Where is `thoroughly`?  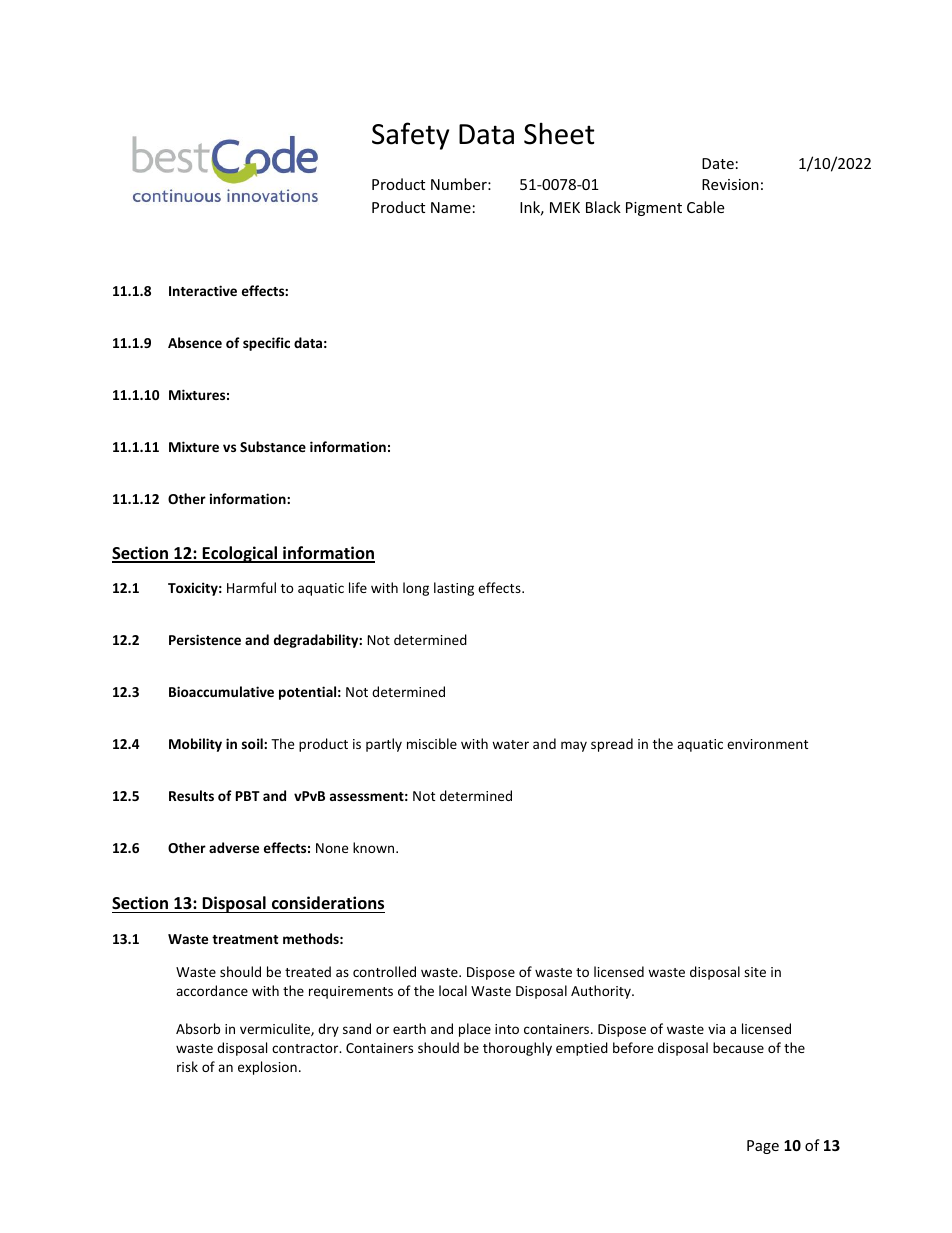
thoroughly is located at coordinates (517, 1049).
